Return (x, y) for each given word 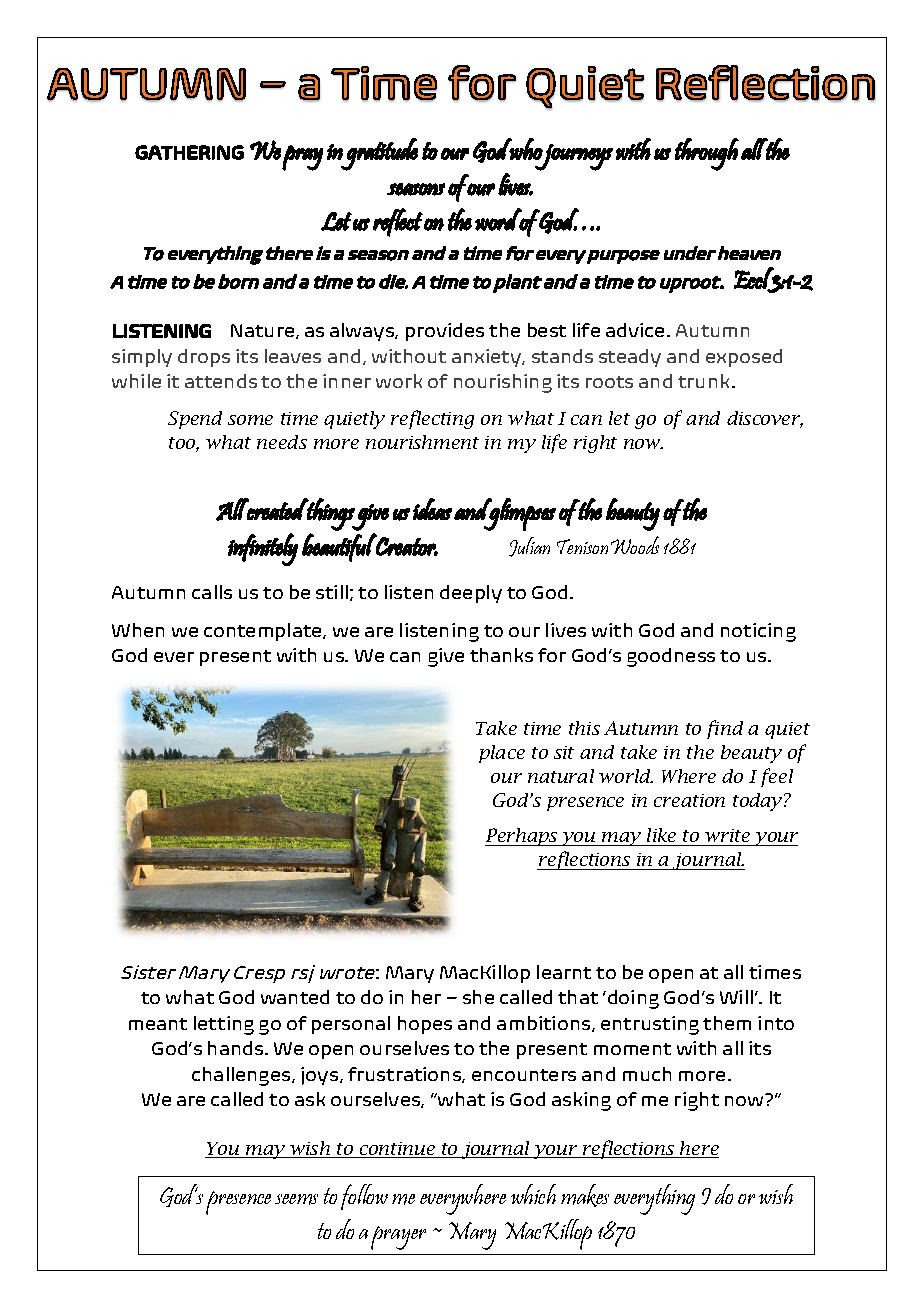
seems (296, 1199)
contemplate (264, 632)
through (707, 154)
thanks (501, 655)
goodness (671, 657)
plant (517, 283)
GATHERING (189, 152)
